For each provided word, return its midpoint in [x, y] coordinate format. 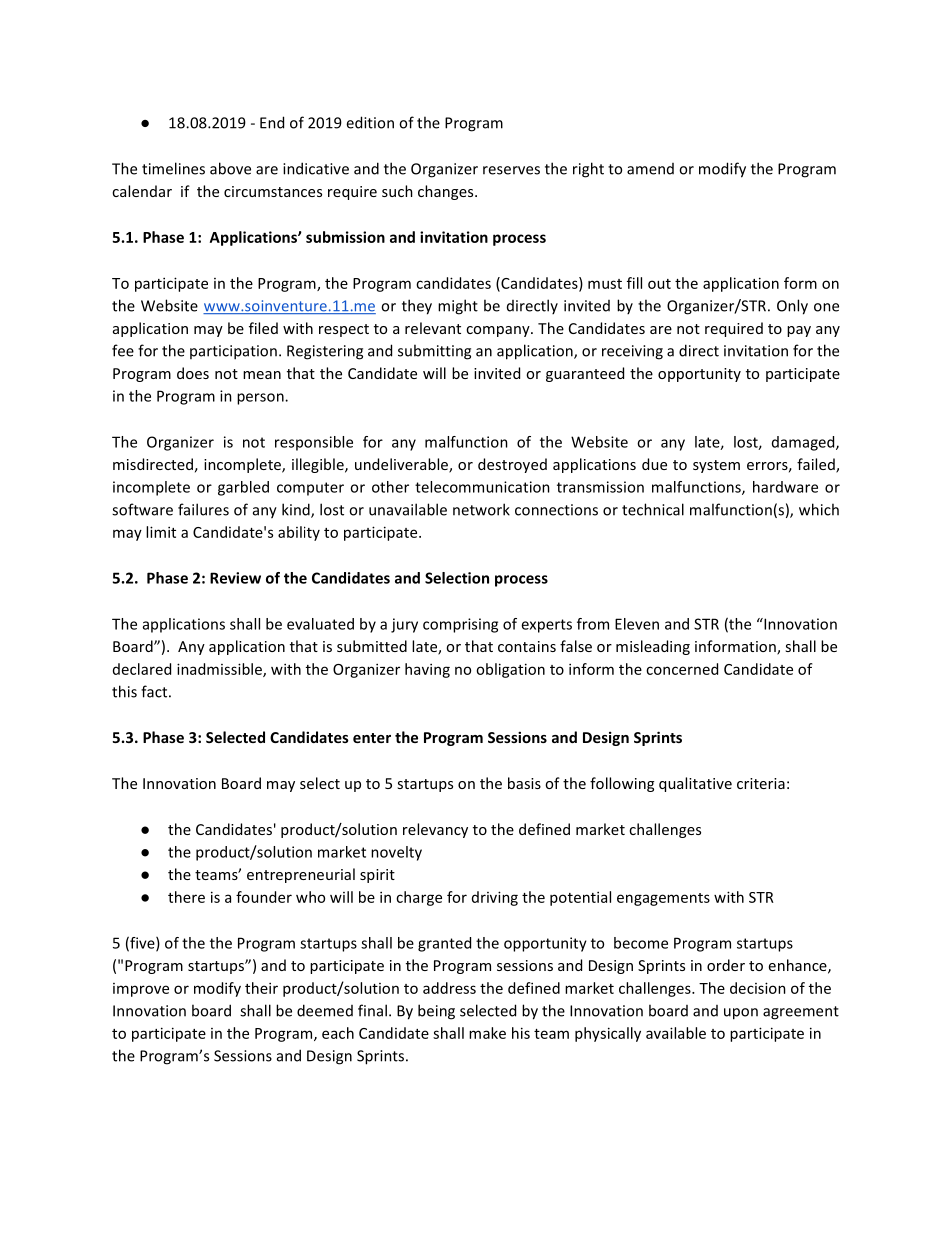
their [261, 988]
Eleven [637, 624]
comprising [460, 625]
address [449, 988]
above [230, 168]
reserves [511, 170]
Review [235, 578]
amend [650, 169]
